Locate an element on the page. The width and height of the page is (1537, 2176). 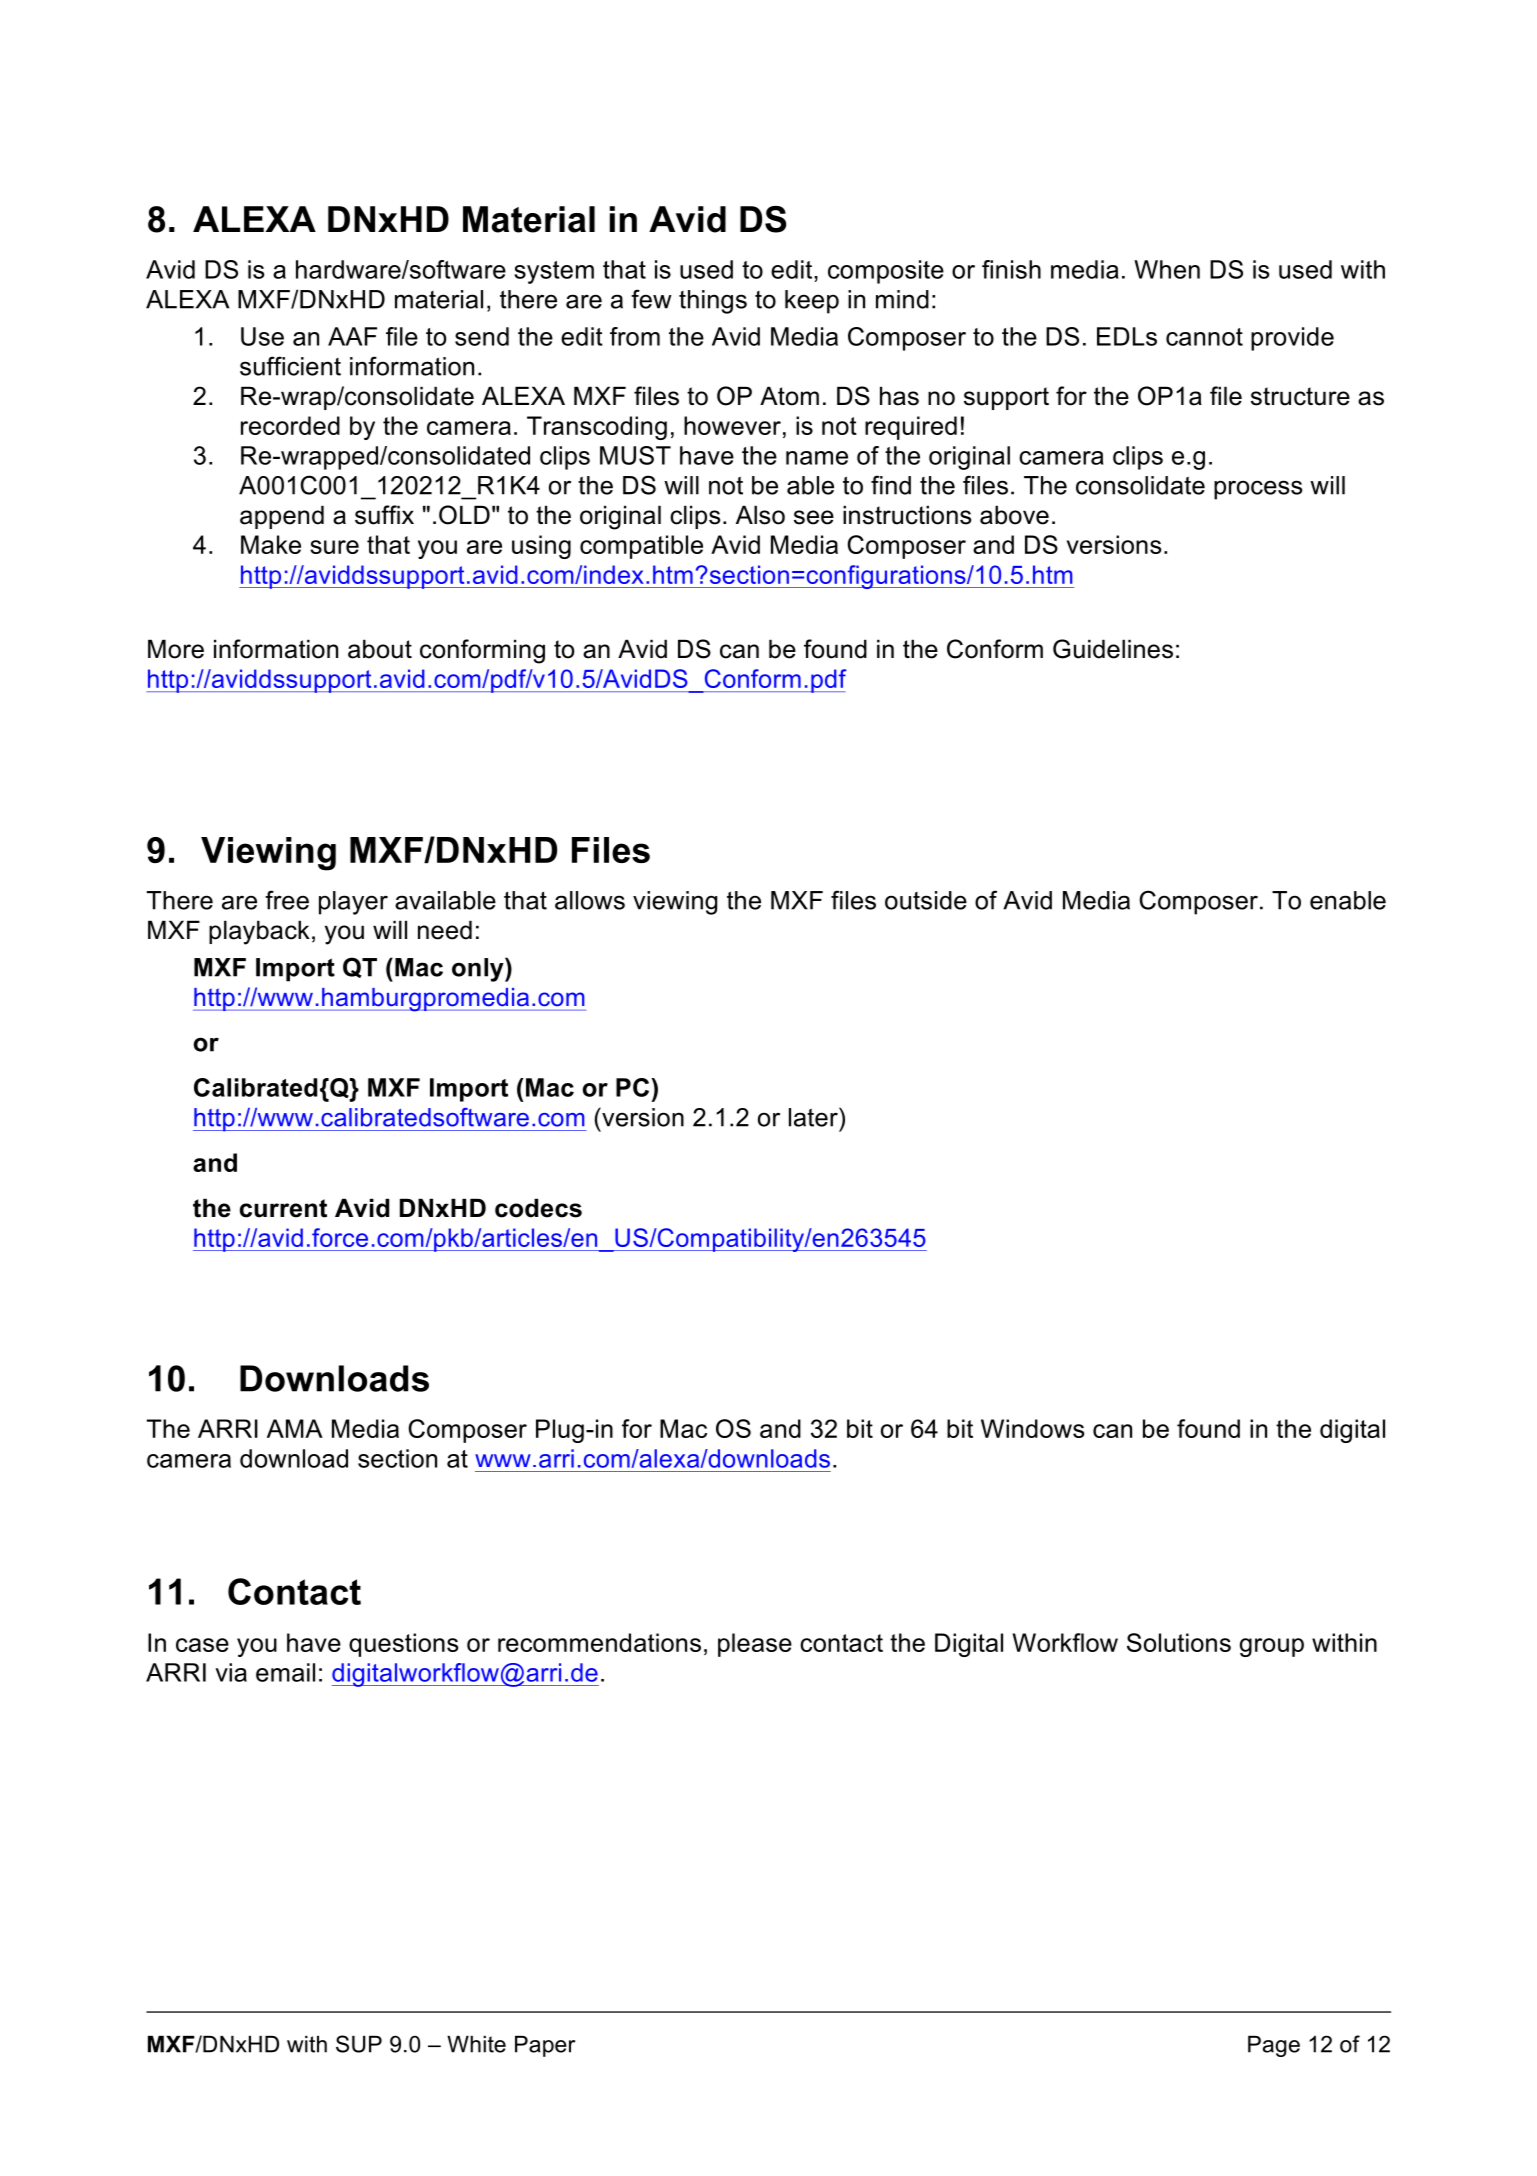
AAF is located at coordinates (352, 336).
